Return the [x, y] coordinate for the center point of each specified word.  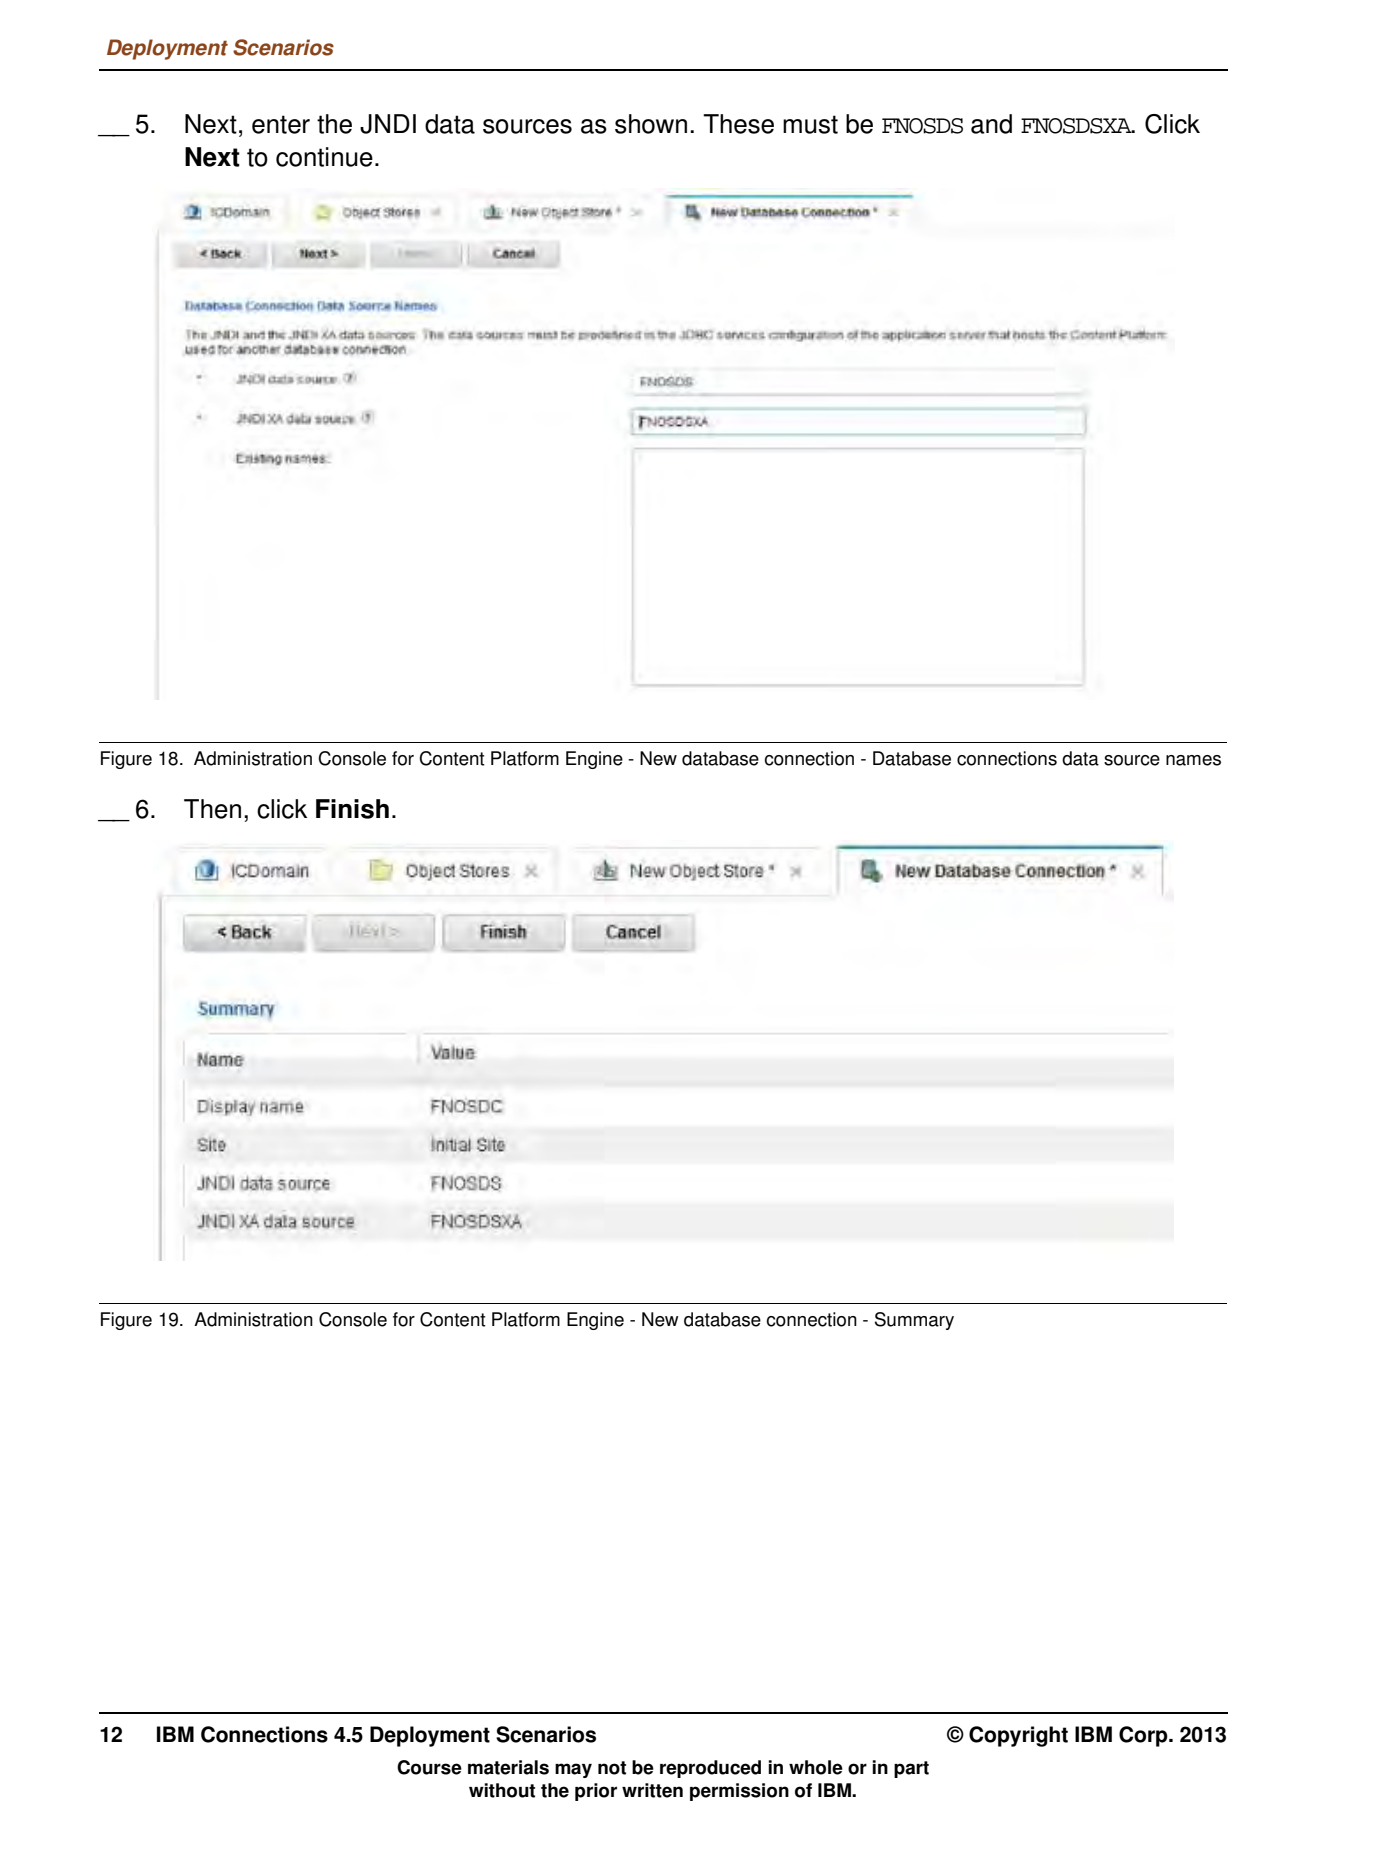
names [1193, 760]
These [738, 124]
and [991, 124]
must [810, 124]
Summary [914, 1321]
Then [212, 809]
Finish [352, 809]
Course [429, 1767]
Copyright [1018, 1736]
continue [324, 157]
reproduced [710, 1769]
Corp [1144, 1736]
